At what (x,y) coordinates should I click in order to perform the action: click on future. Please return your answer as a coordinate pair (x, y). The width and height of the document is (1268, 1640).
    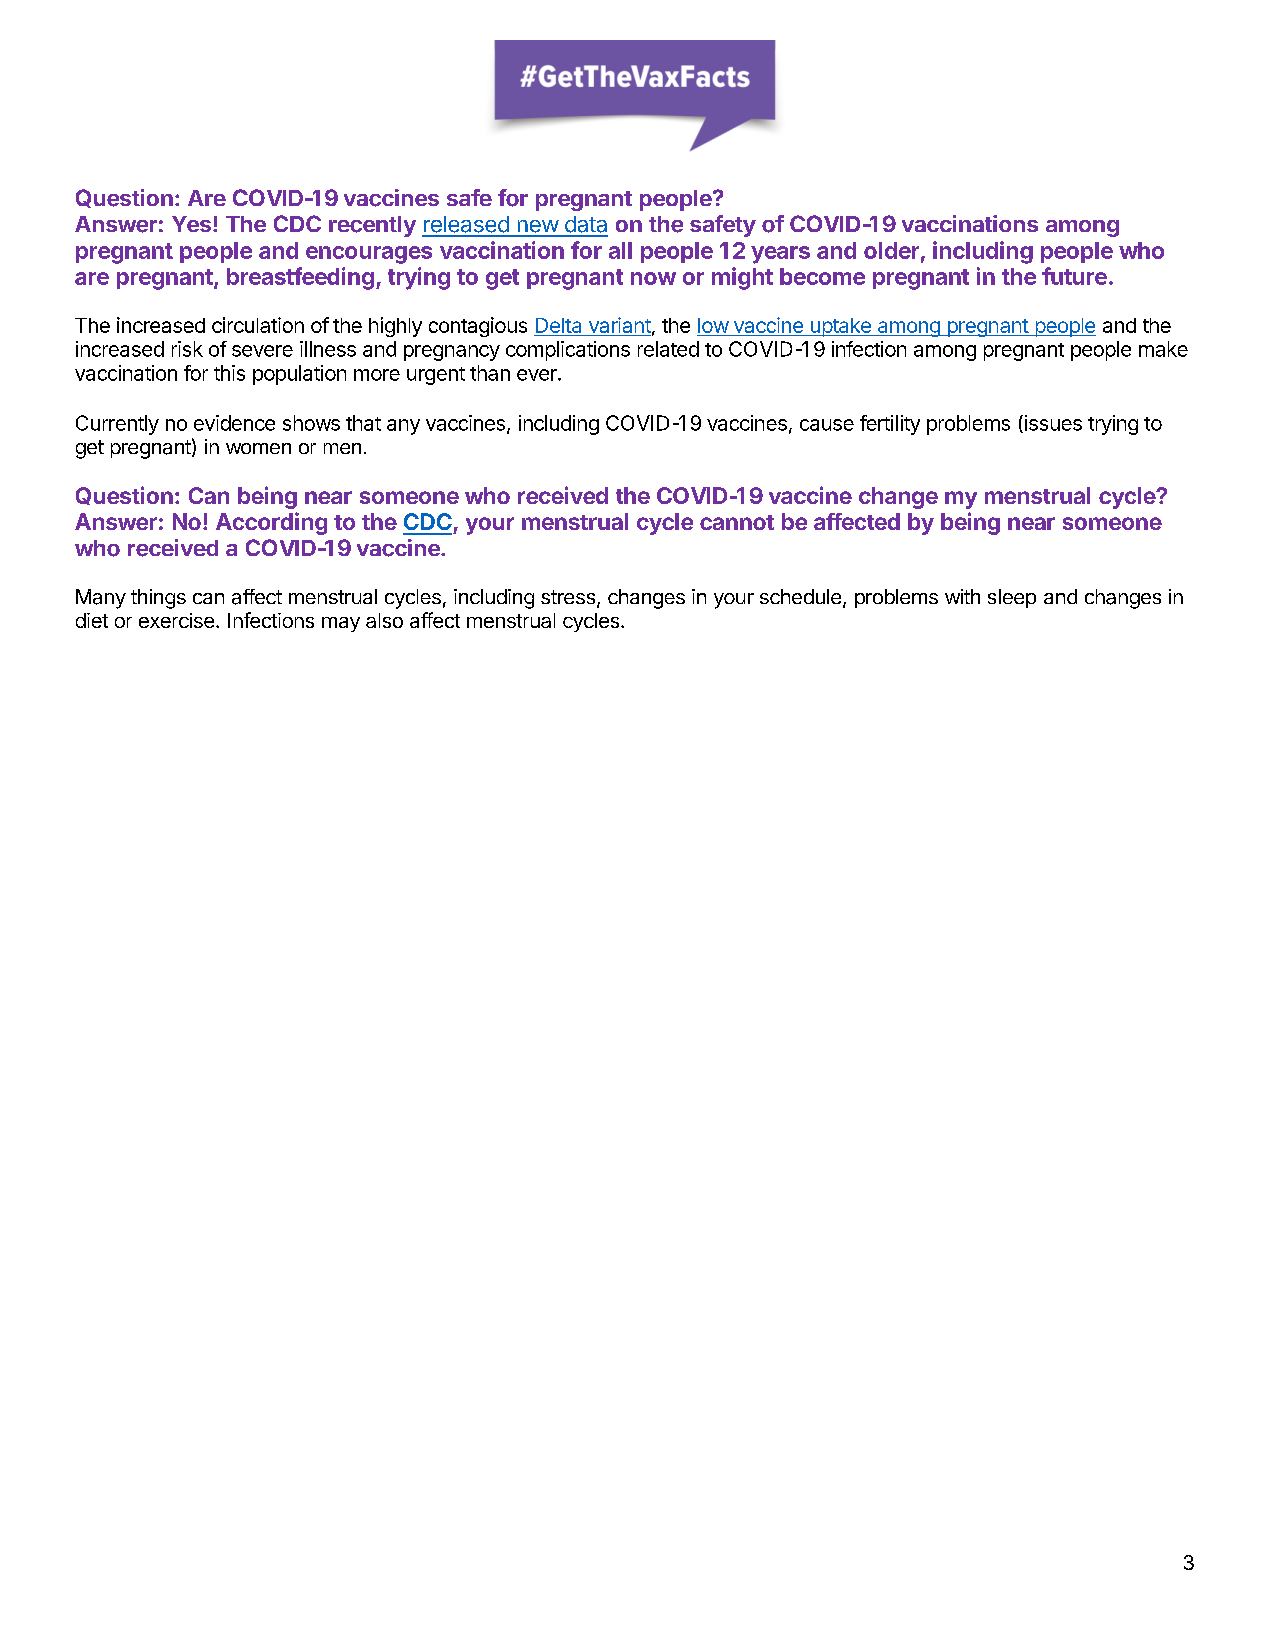
    Looking at the image, I should click on (1074, 276).
